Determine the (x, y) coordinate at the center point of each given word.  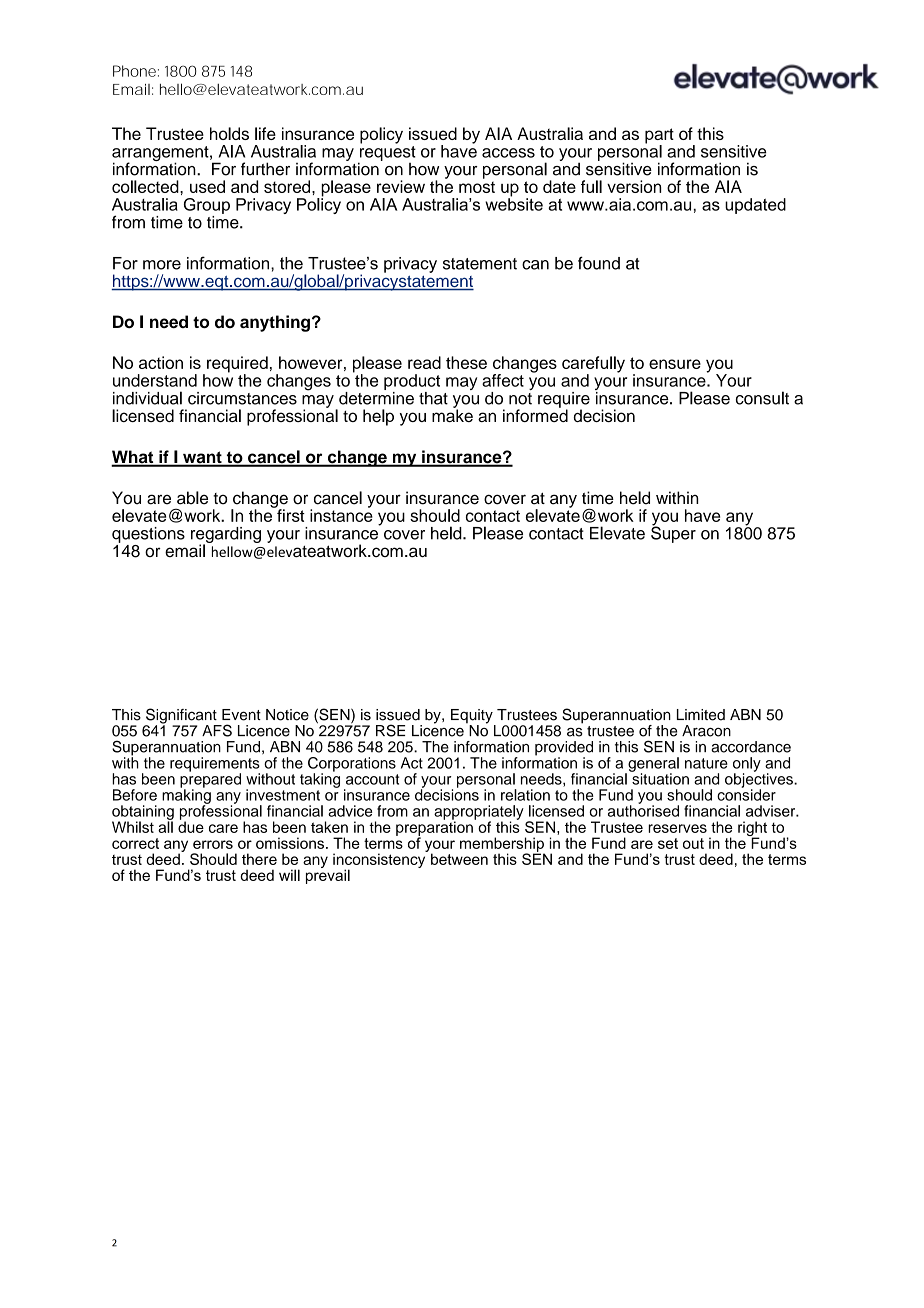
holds (229, 133)
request (387, 153)
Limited (701, 715)
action (161, 362)
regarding (226, 536)
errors (213, 844)
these (466, 362)
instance (341, 514)
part (659, 137)
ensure (675, 364)
